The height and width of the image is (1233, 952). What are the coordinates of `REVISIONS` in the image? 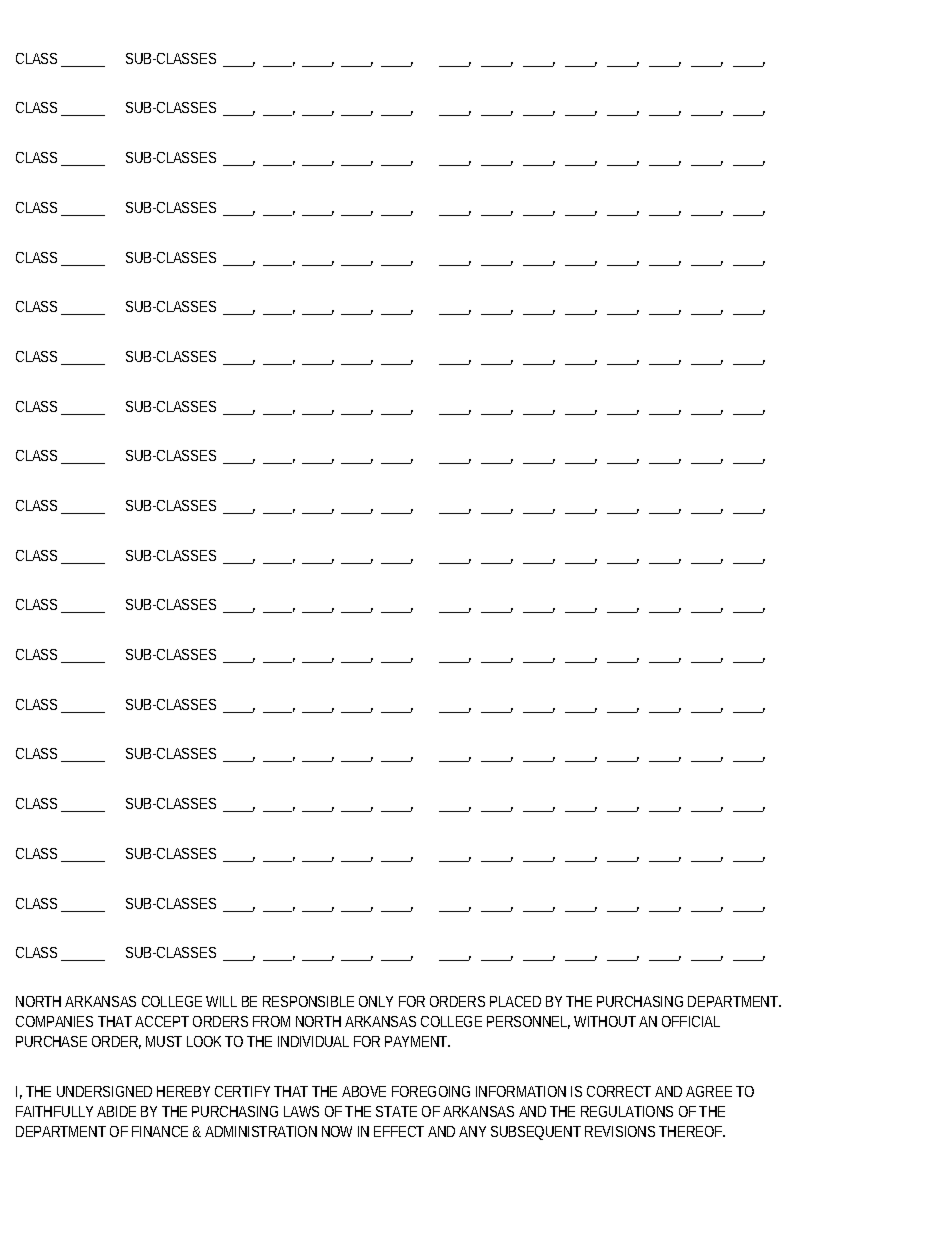 It's located at (620, 1131).
